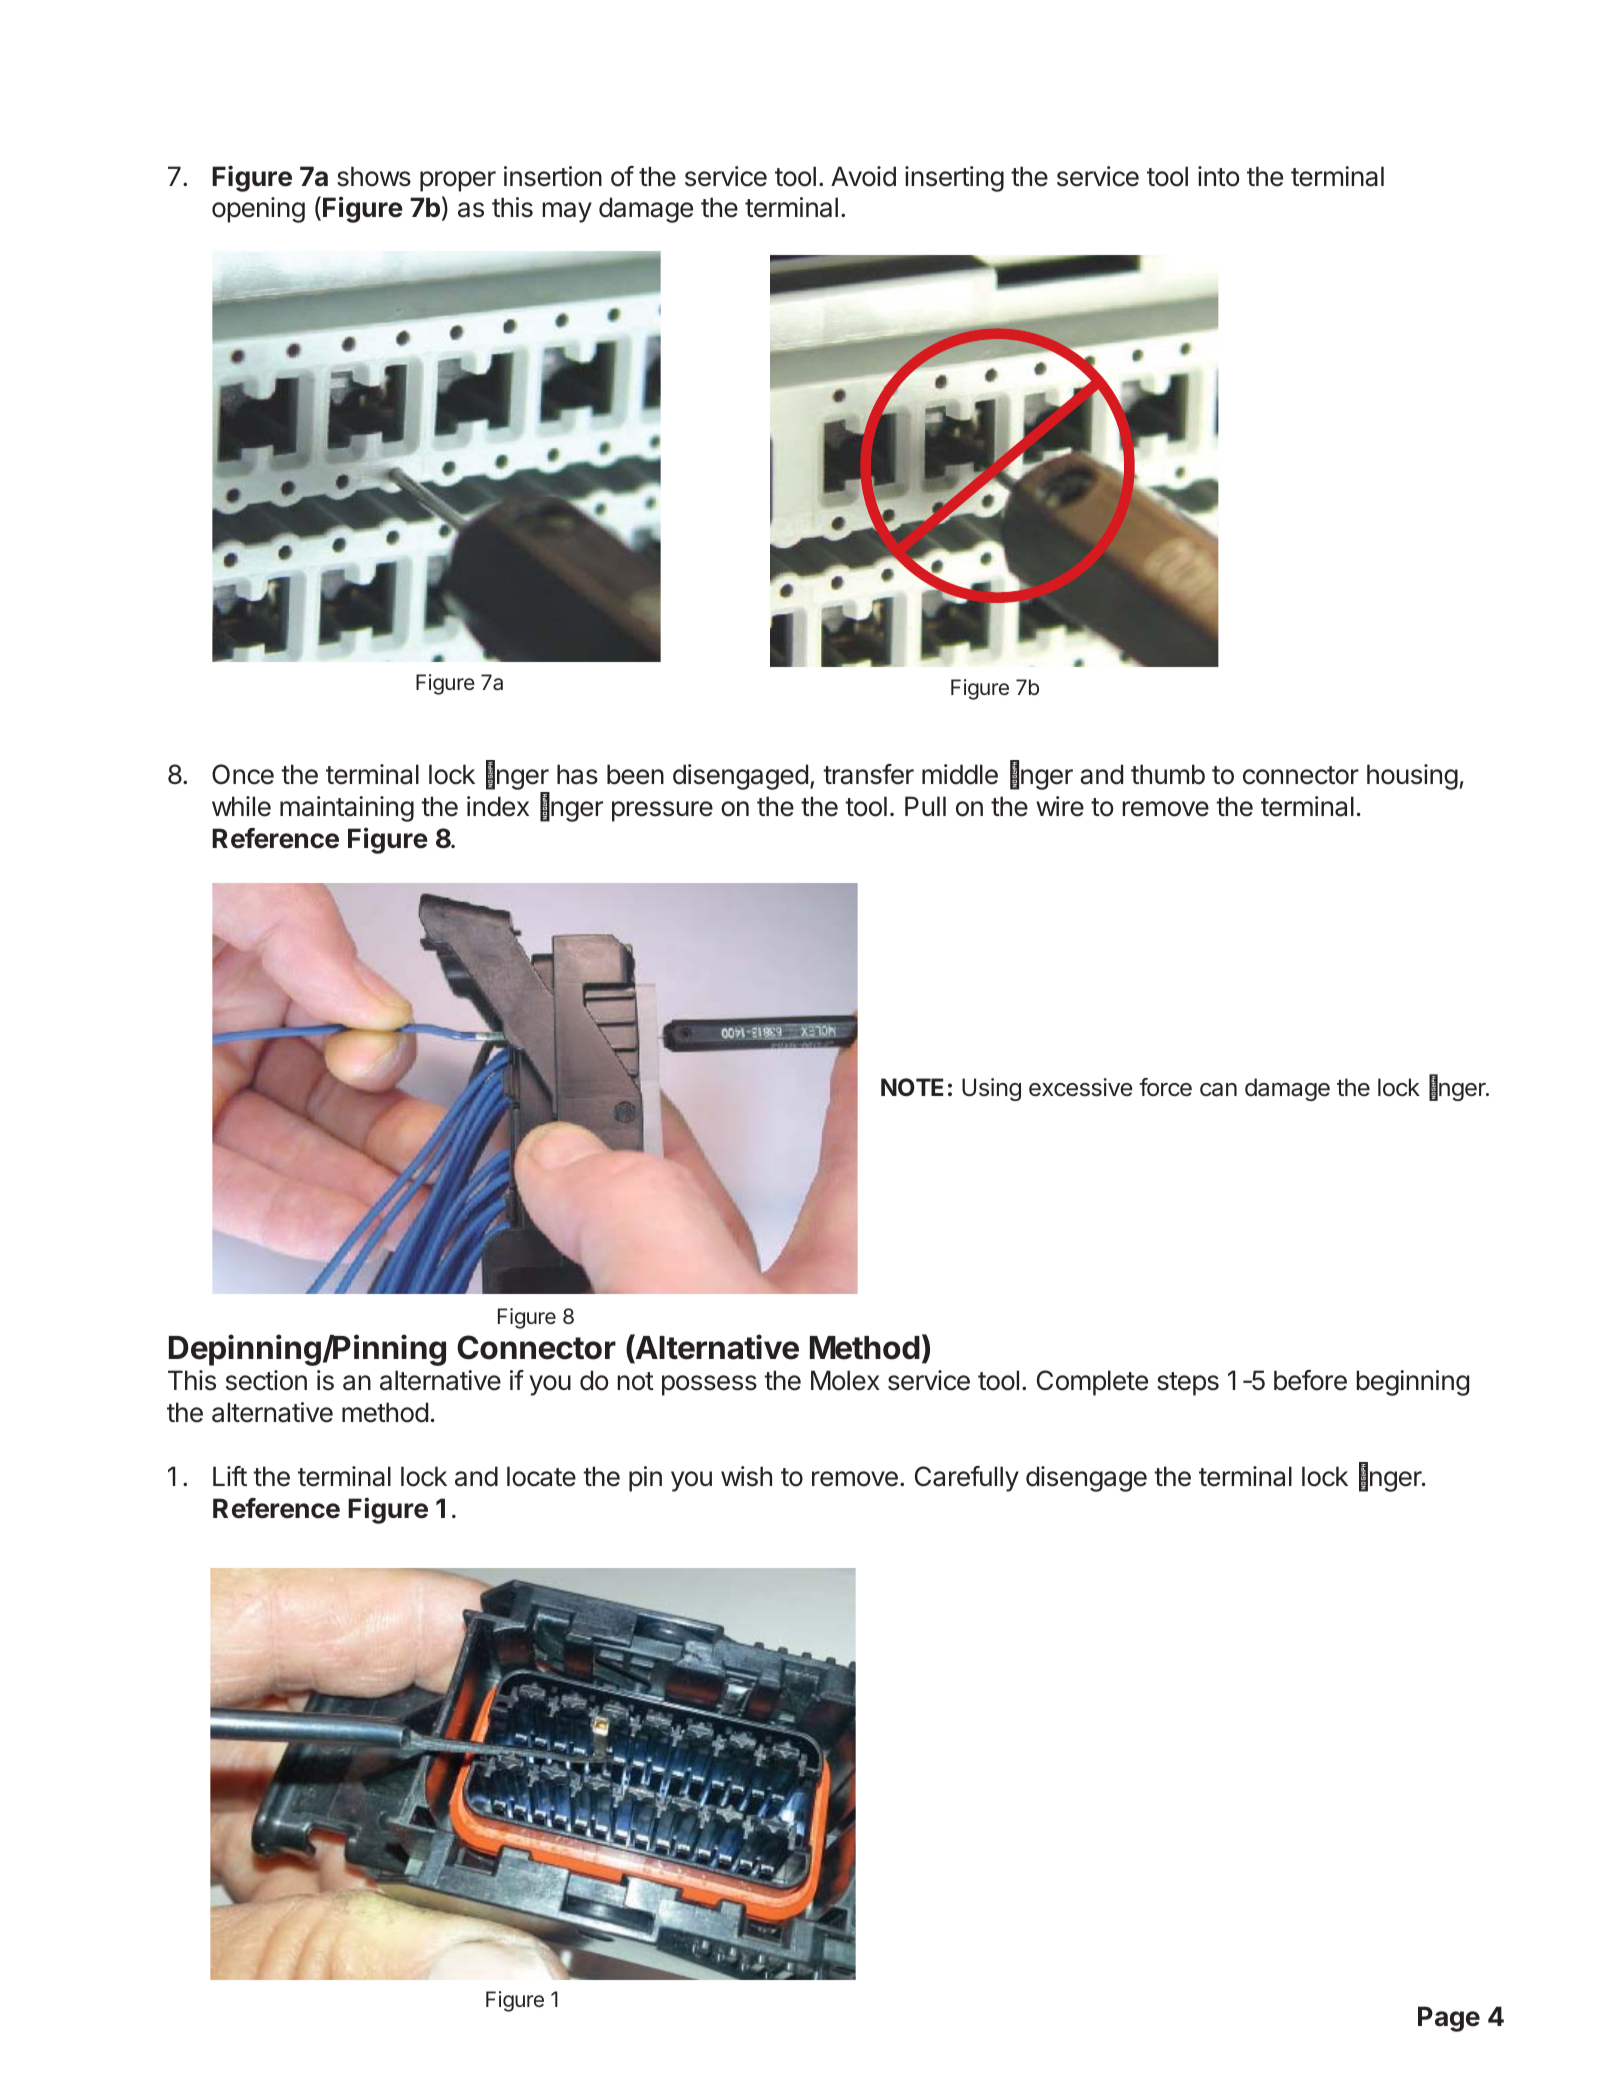 The height and width of the page is (2098, 1621). What do you see at coordinates (1219, 176) in the page?
I see `into` at bounding box center [1219, 176].
